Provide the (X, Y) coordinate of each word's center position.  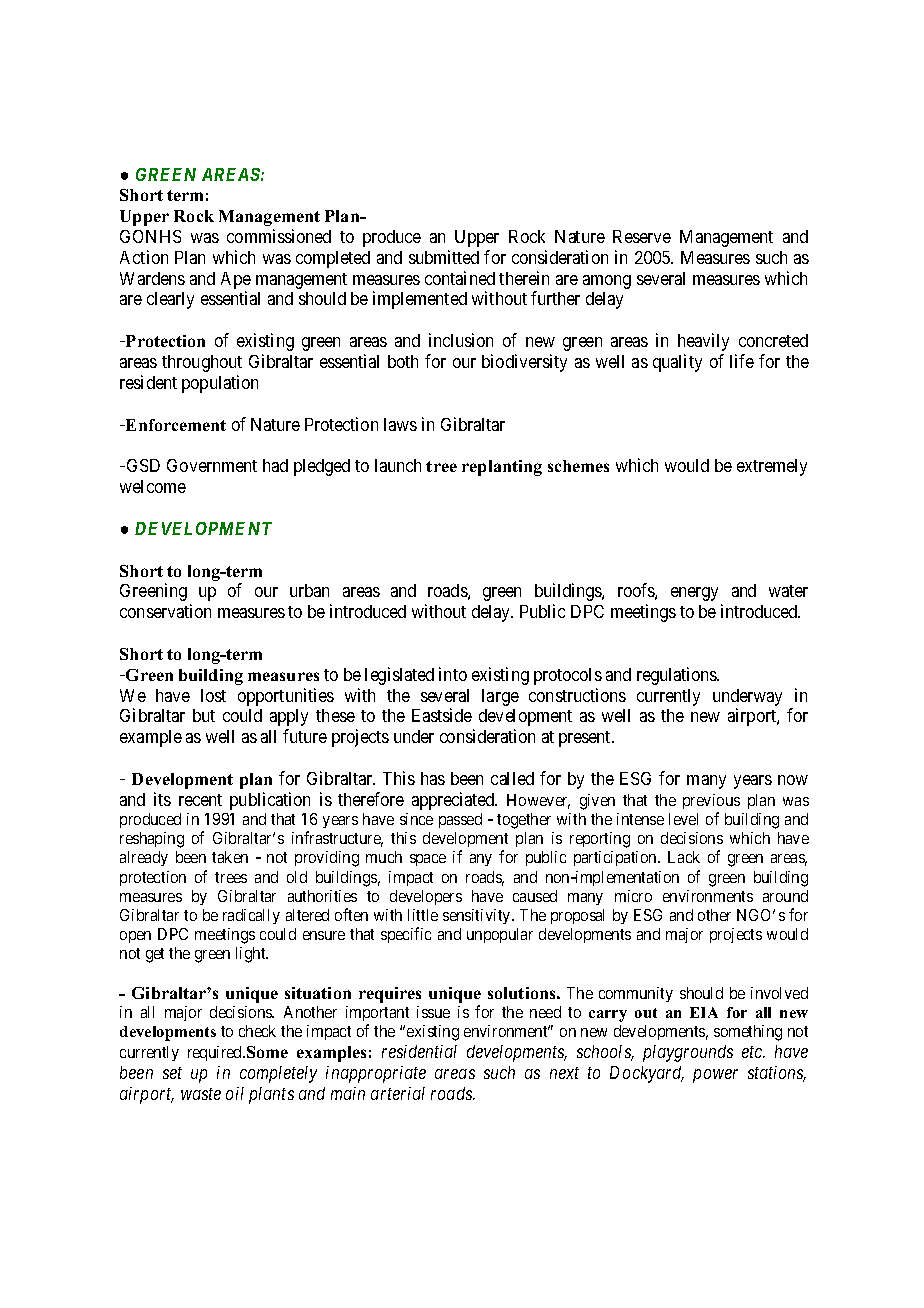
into (453, 674)
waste (201, 1094)
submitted (444, 257)
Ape (236, 282)
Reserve (642, 236)
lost (213, 695)
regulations (678, 676)
